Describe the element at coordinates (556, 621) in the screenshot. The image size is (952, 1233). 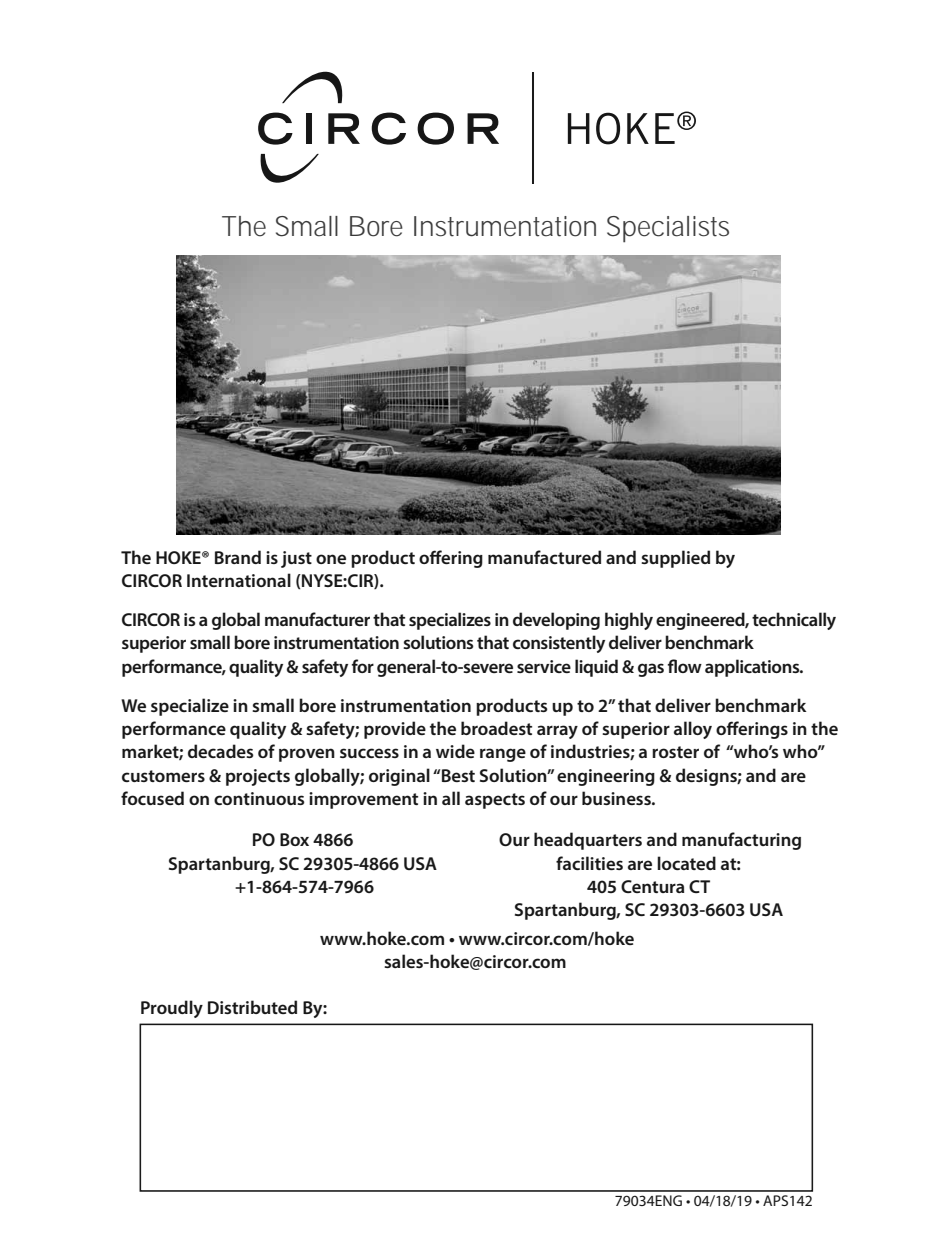
I see `developing` at that location.
